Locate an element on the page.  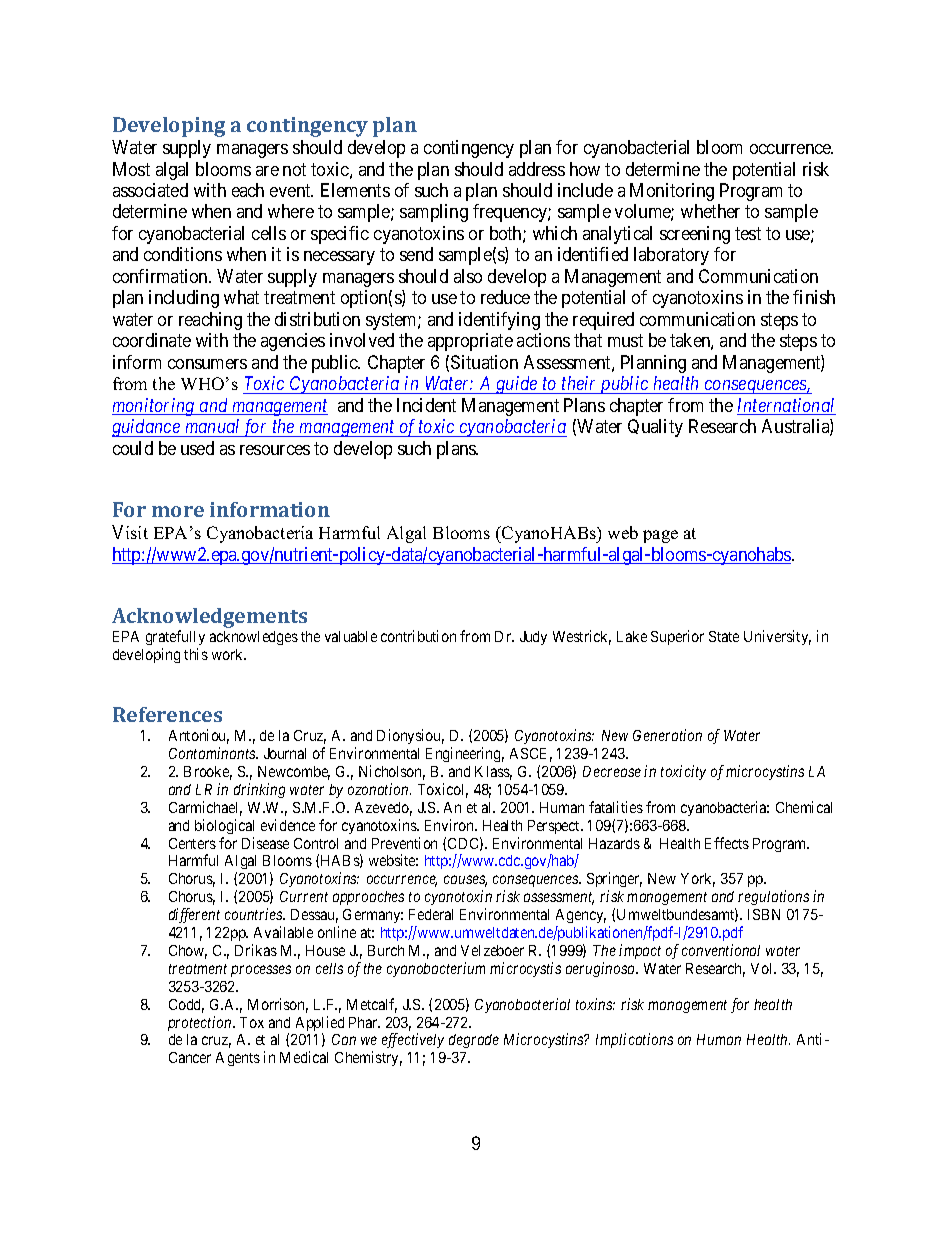
contribution is located at coordinates (418, 636).
